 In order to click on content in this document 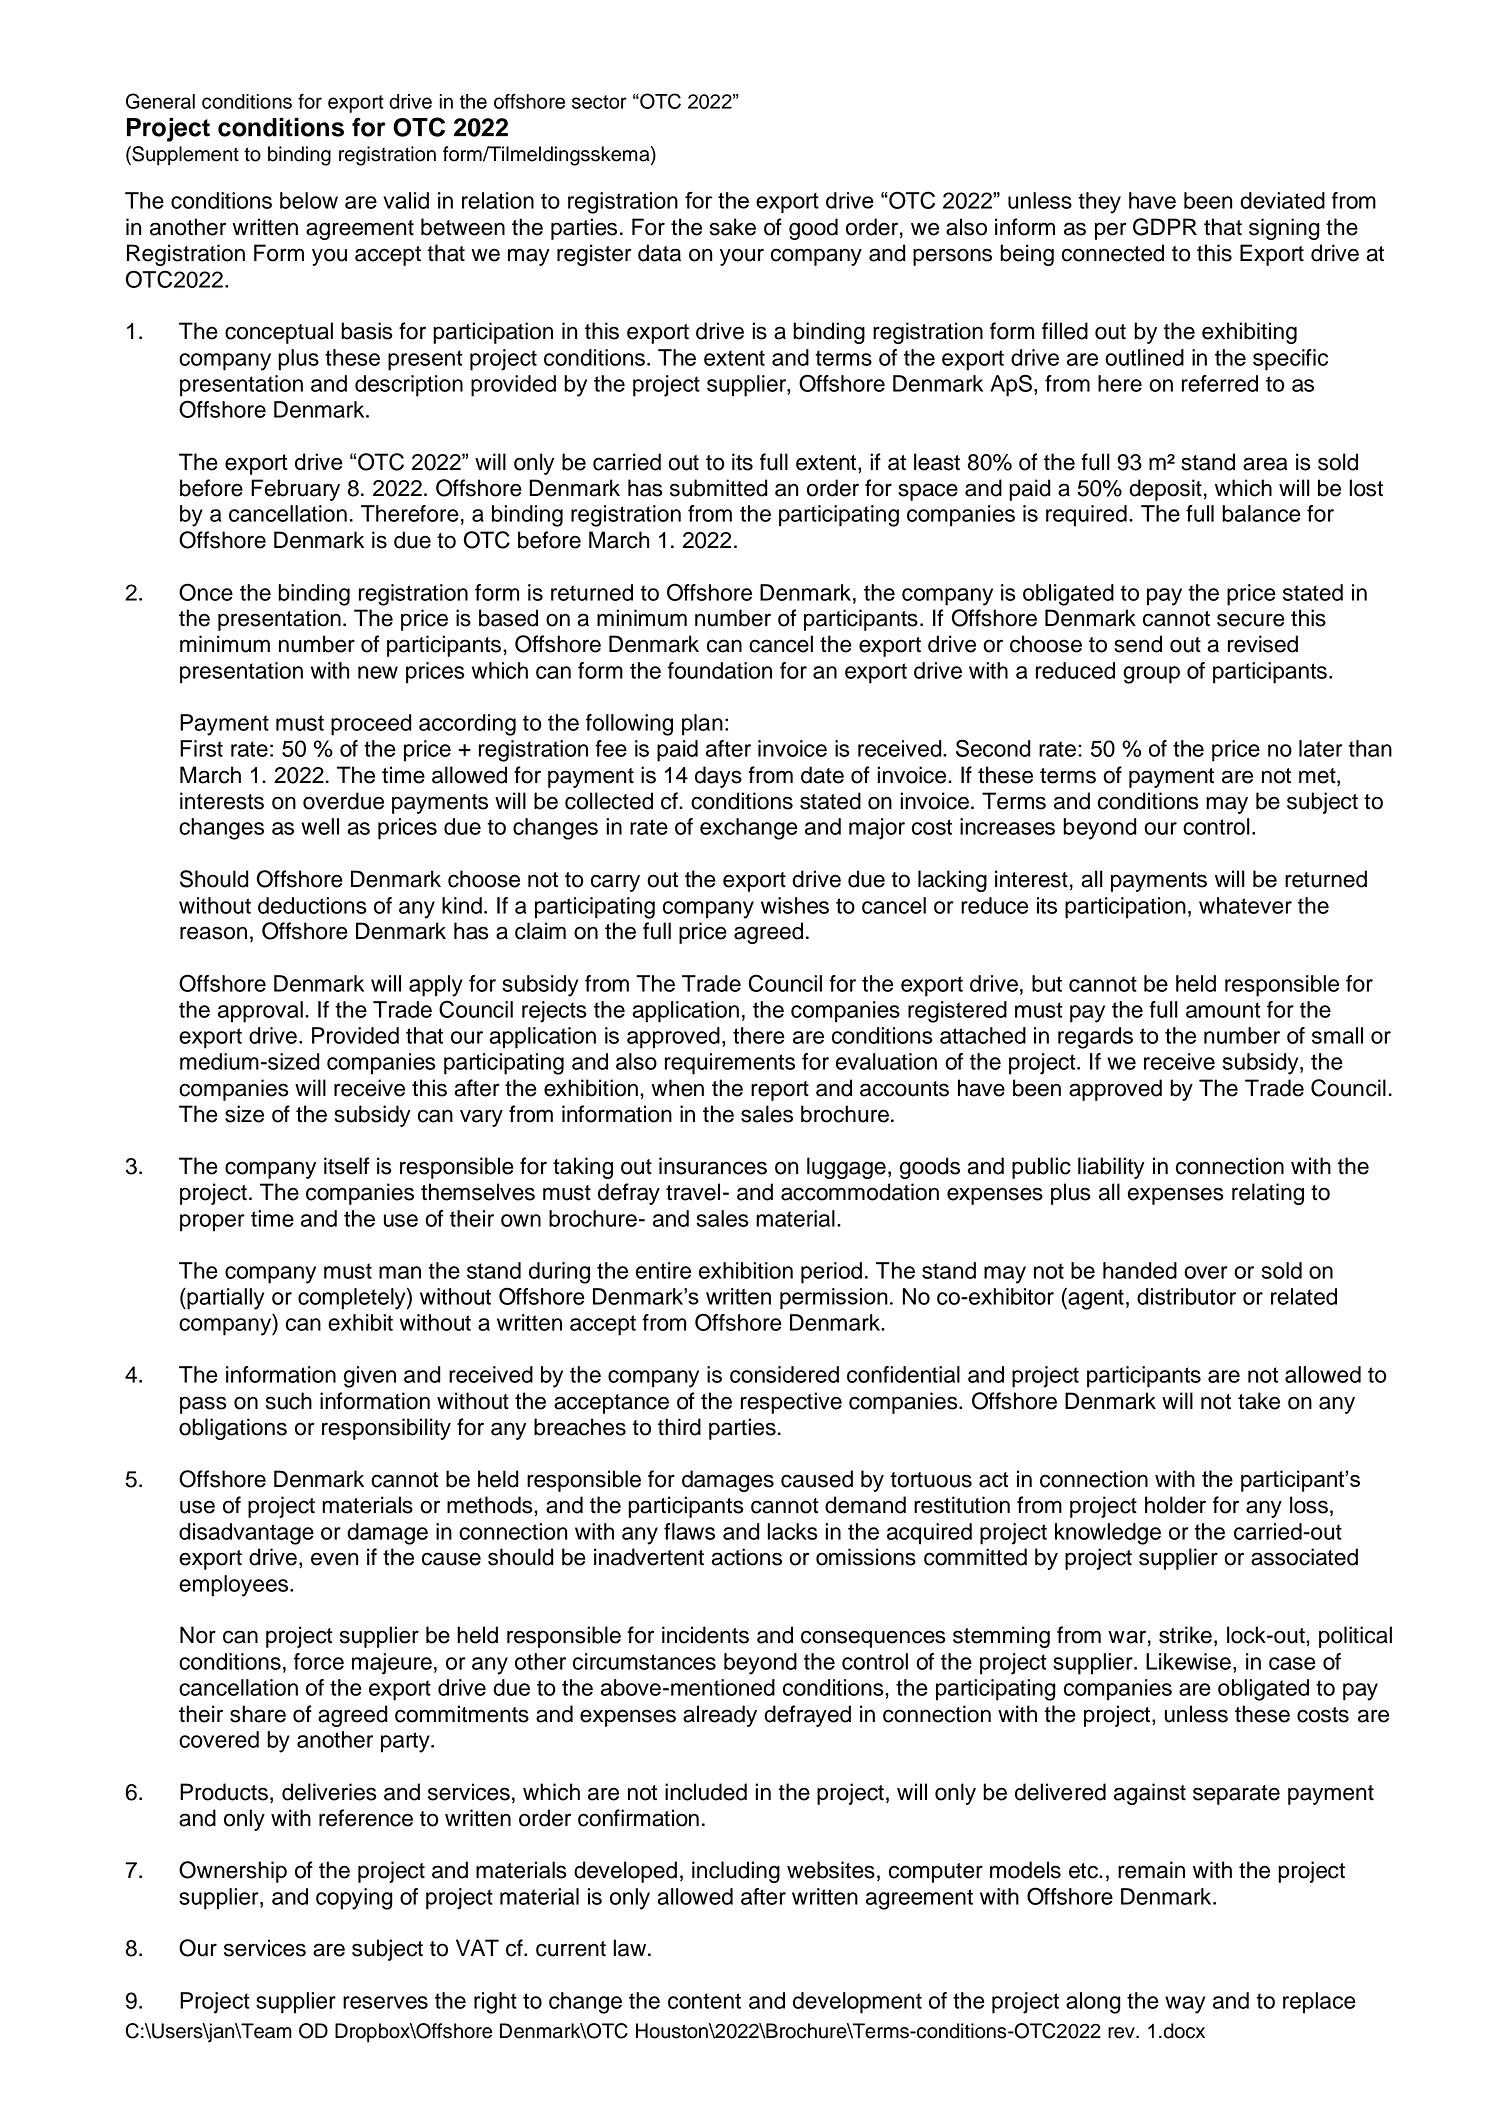, I will do `click(704, 2001)`.
